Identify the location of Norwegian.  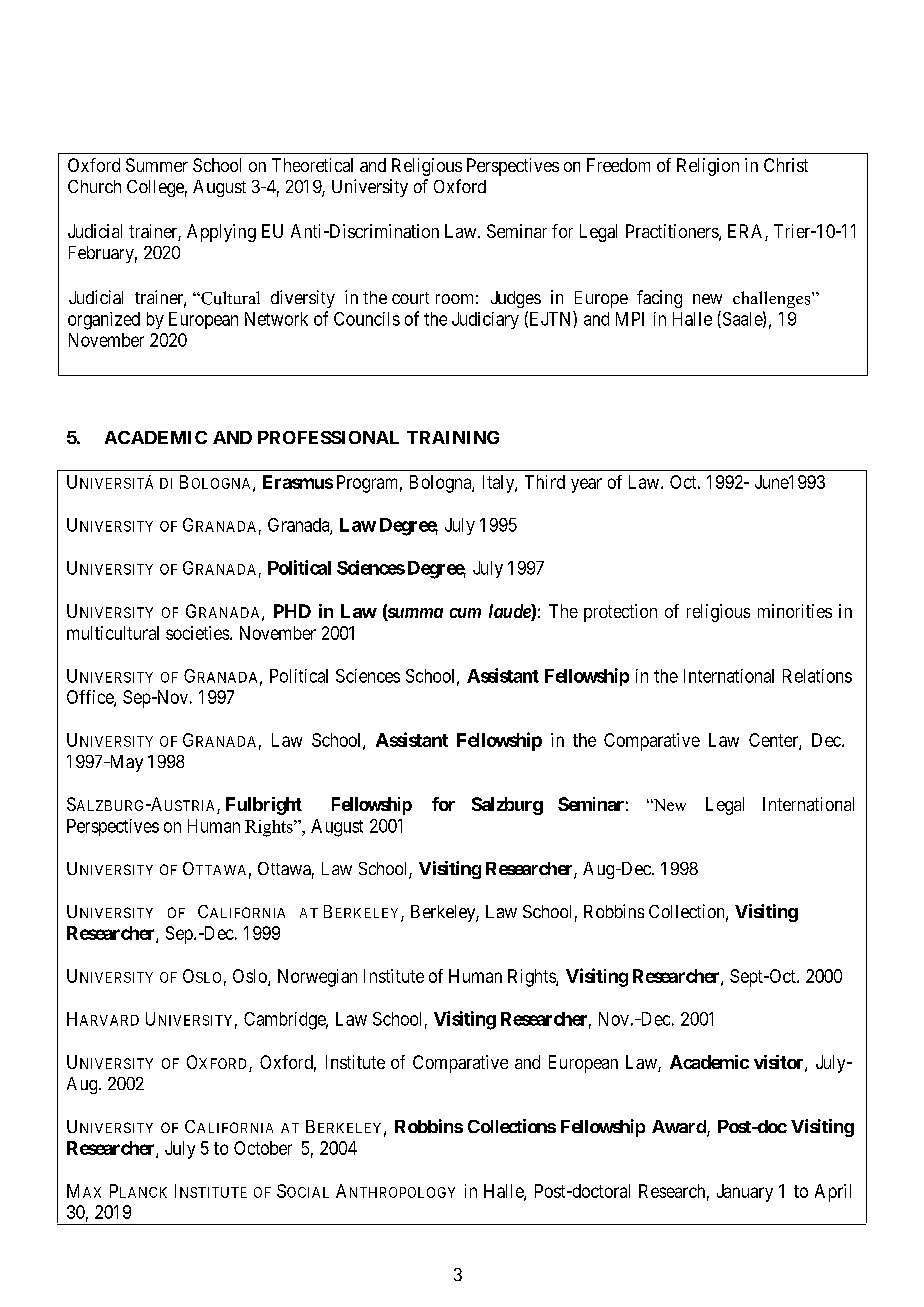
(317, 978).
